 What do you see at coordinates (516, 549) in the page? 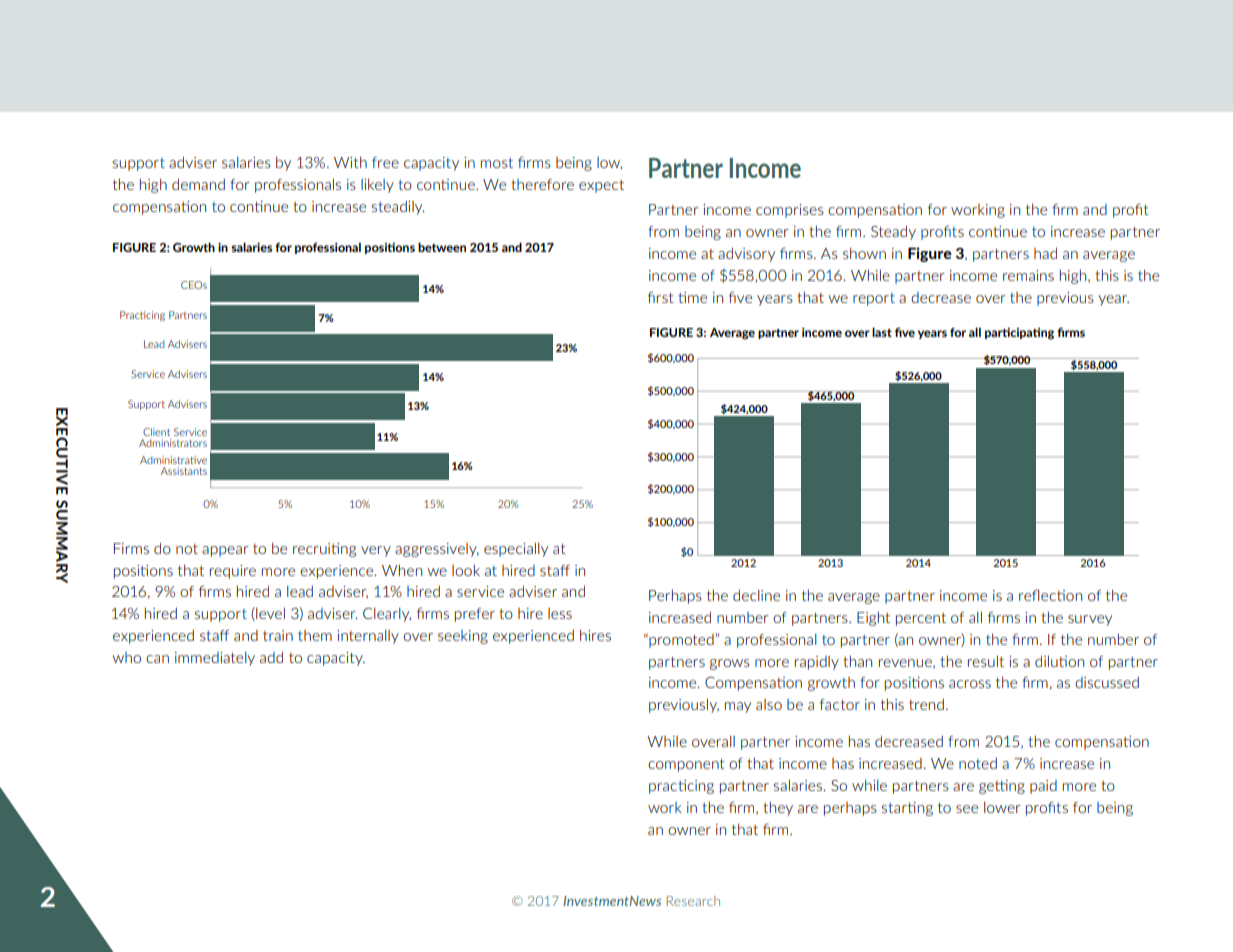
I see `especially` at bounding box center [516, 549].
